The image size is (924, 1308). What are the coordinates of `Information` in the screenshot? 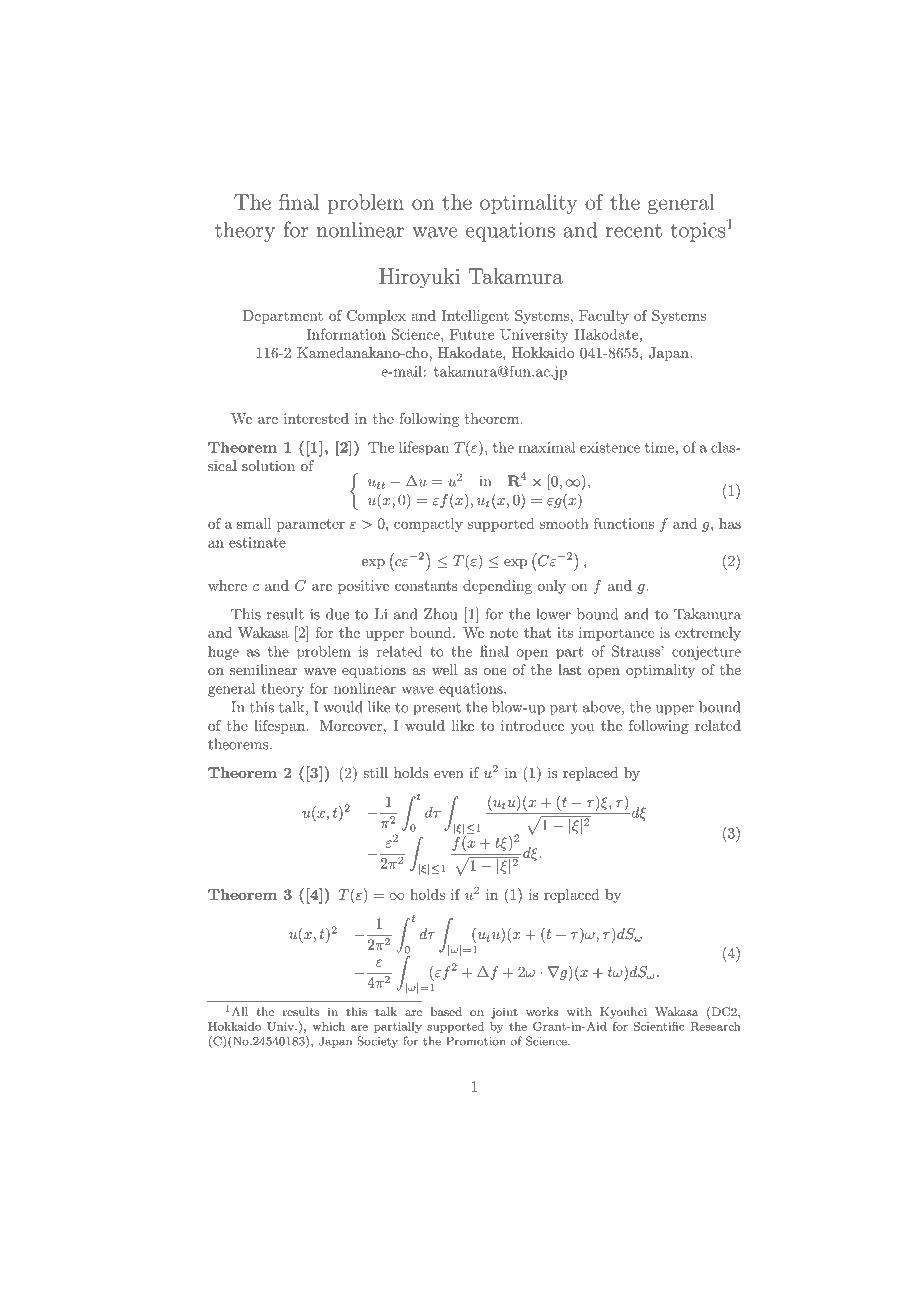 It's located at (346, 334).
